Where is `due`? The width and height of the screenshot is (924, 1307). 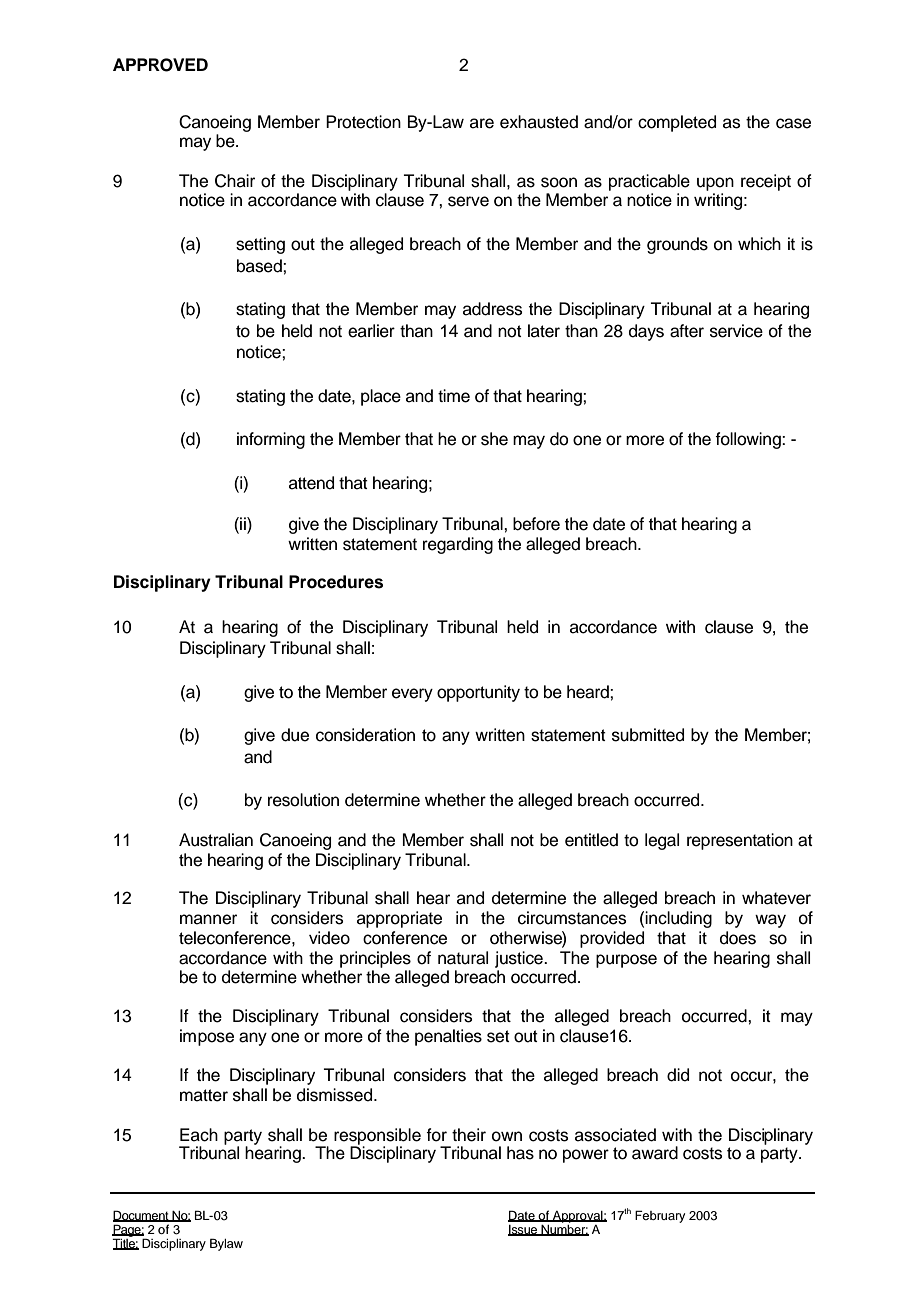 due is located at coordinates (295, 735).
